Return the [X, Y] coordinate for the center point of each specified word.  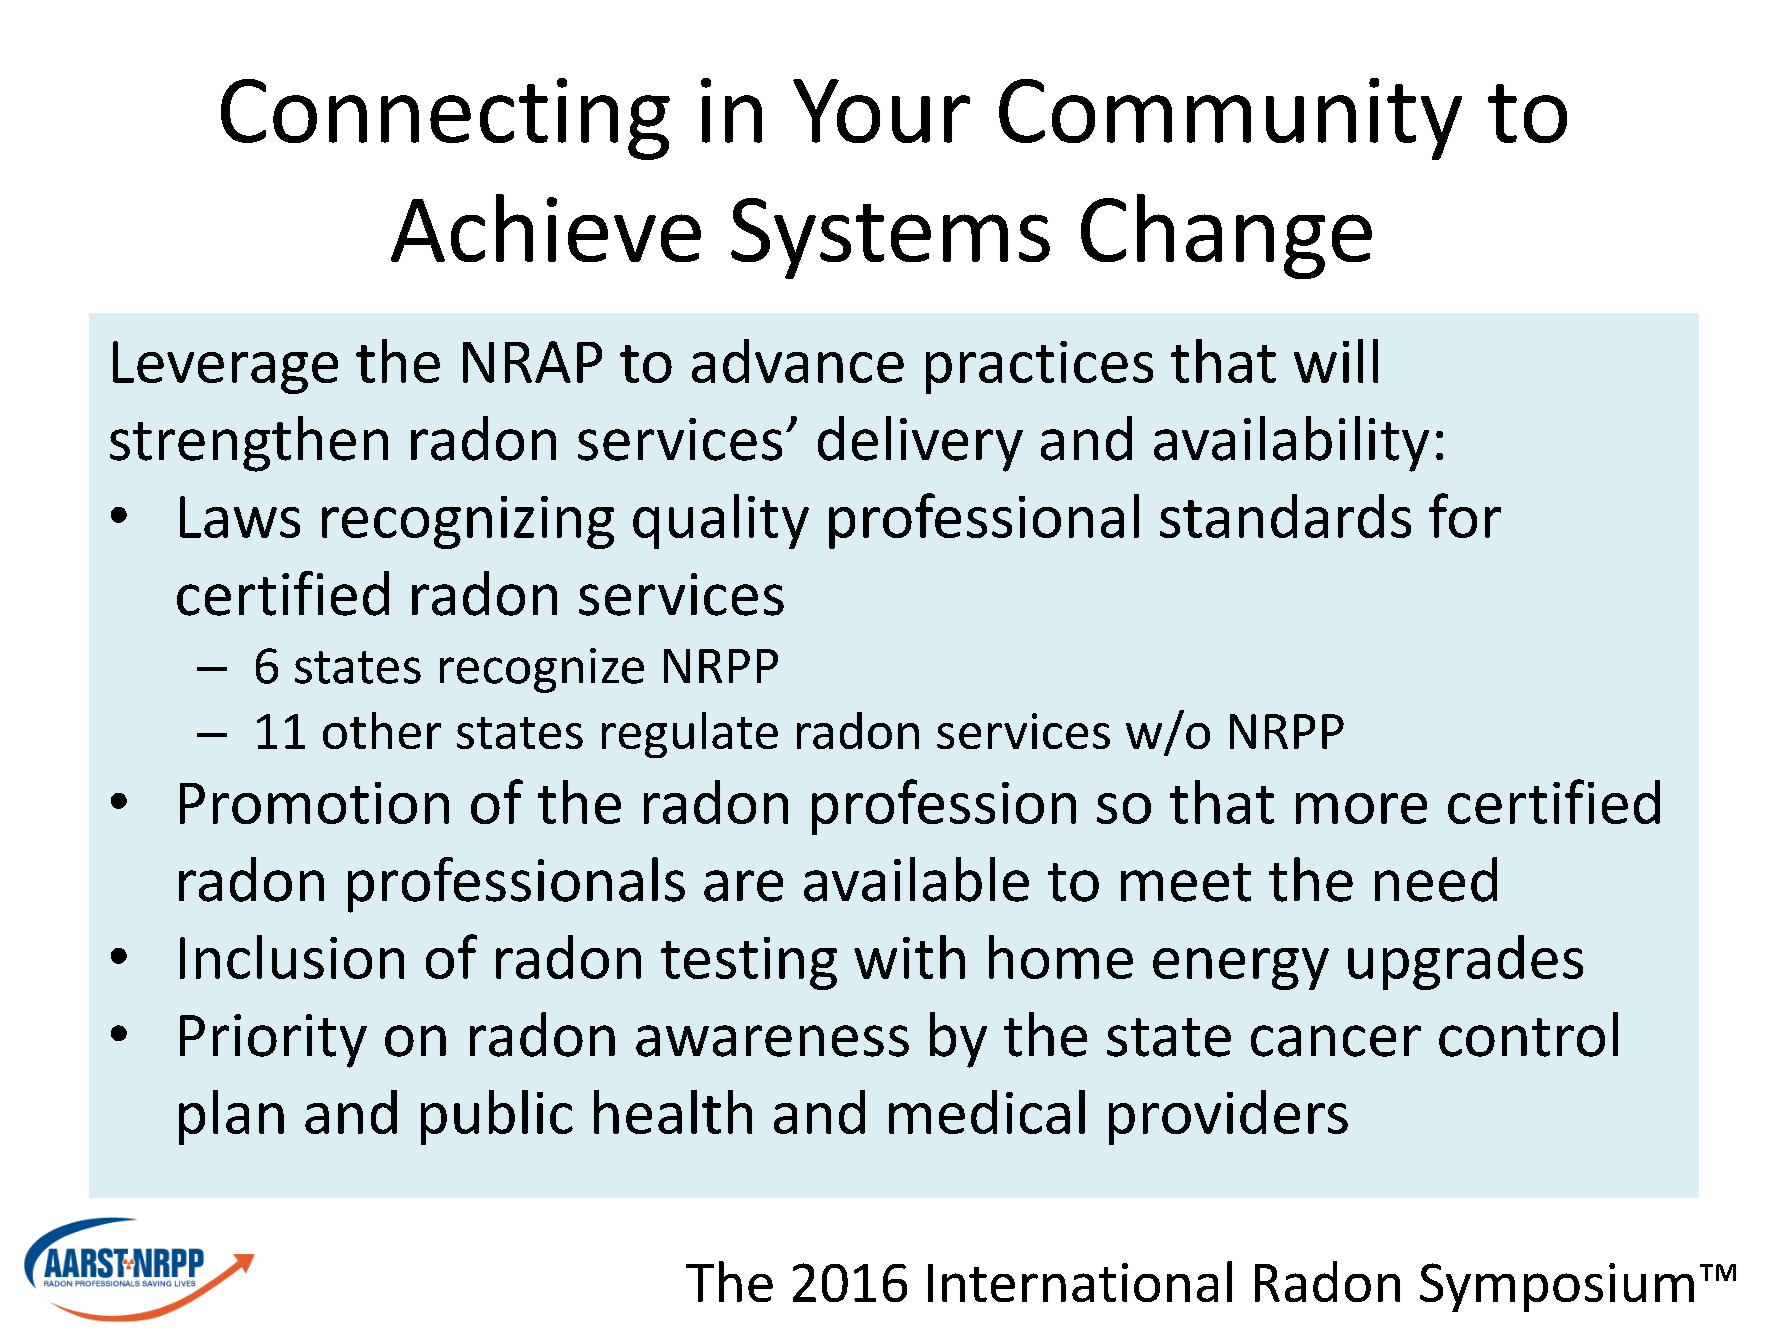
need [1436, 879]
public [497, 1117]
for [1465, 515]
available [916, 879]
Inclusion [292, 957]
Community [1230, 119]
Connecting [445, 119]
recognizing [468, 522]
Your [881, 111]
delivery [920, 444]
